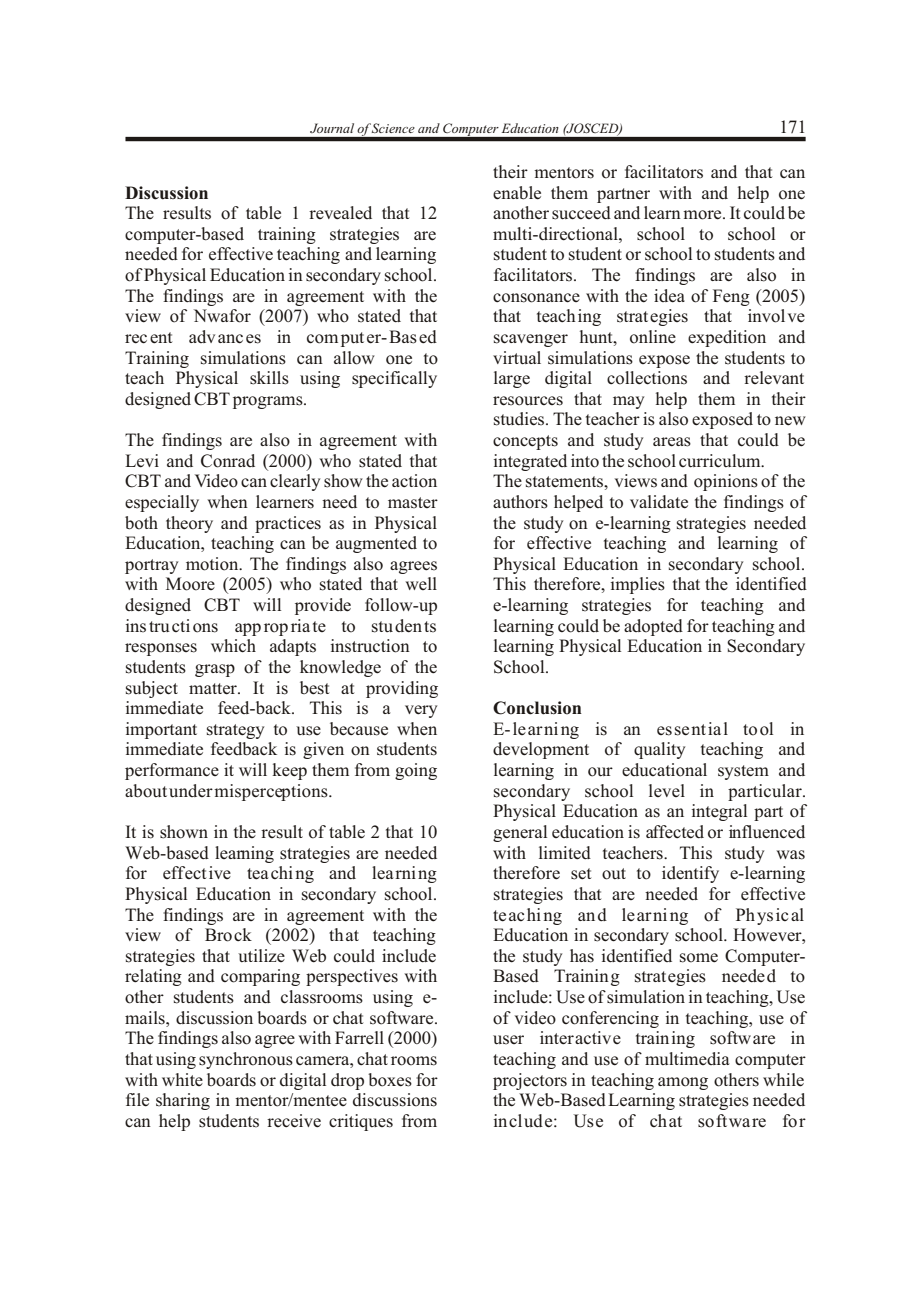 The image size is (924, 1307). Describe the element at coordinates (703, 215) in the document. I see `more` at that location.
